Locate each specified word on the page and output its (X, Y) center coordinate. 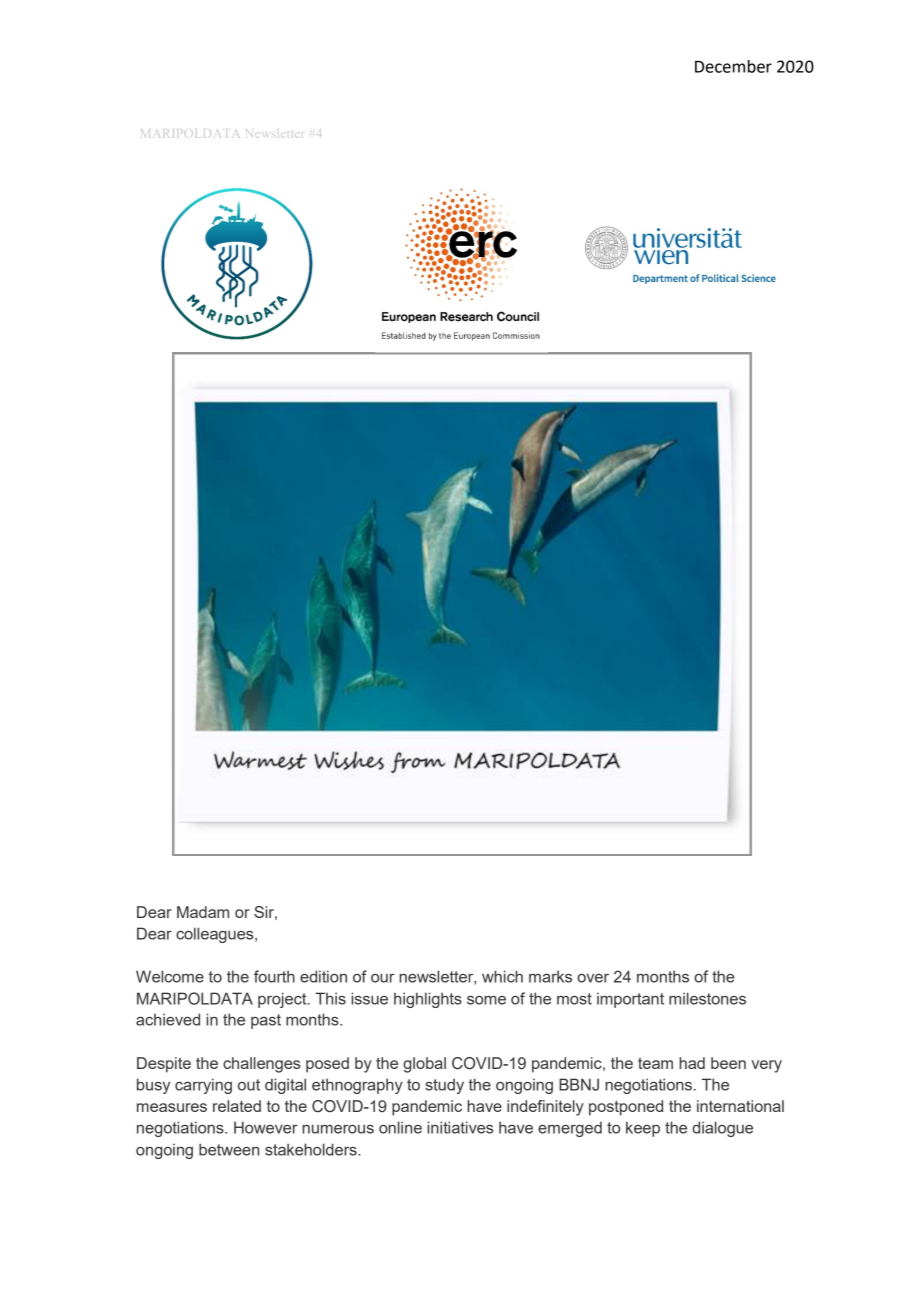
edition (323, 976)
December (733, 66)
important (630, 1000)
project (283, 1000)
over (593, 978)
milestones (707, 998)
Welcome (170, 976)
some (486, 1000)
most (574, 999)
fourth (274, 976)
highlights (428, 1000)
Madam (203, 912)
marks (550, 976)
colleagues (216, 935)
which (502, 976)
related (237, 1106)
